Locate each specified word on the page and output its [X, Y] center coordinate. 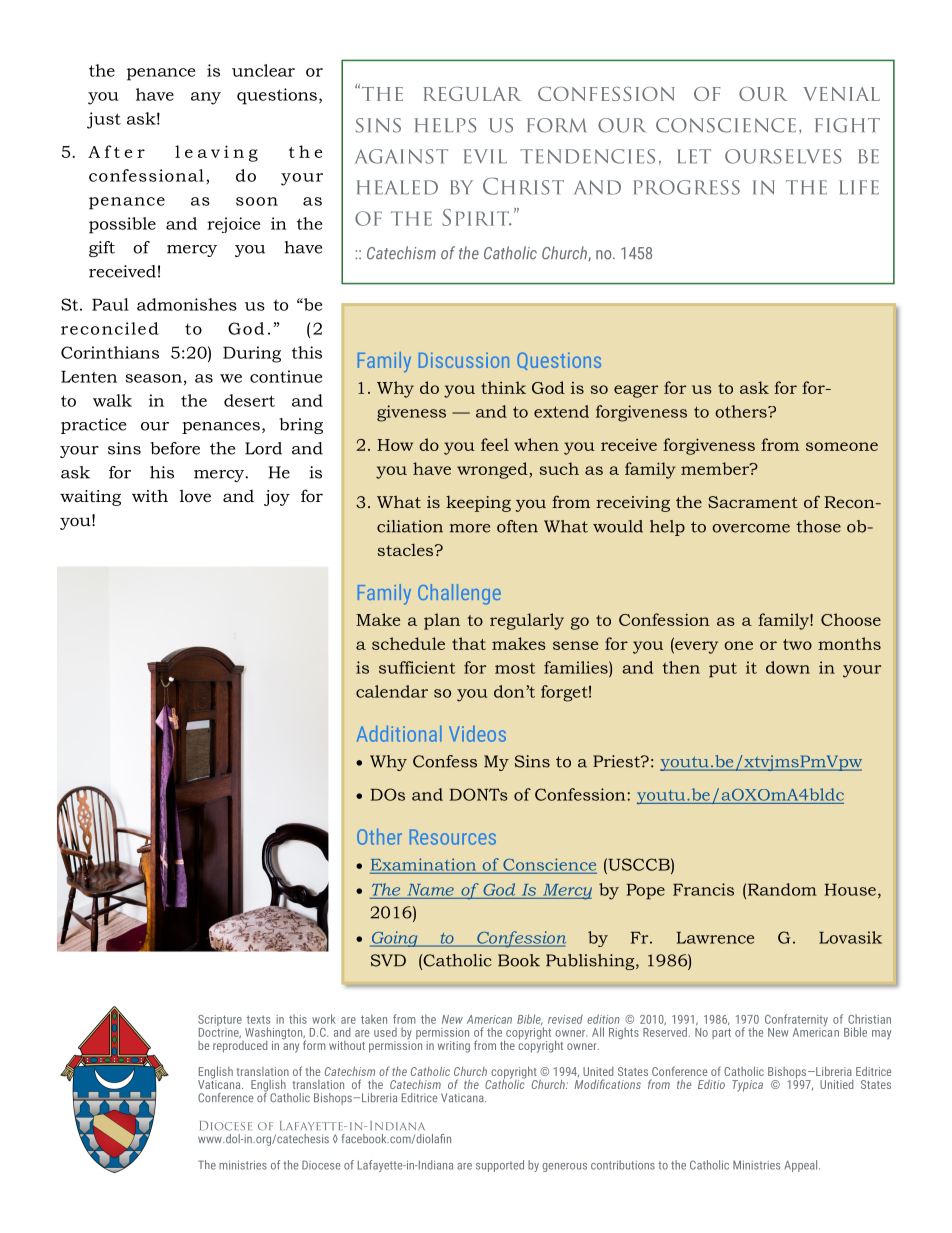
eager [636, 391]
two [797, 644]
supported [500, 1166]
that [469, 643]
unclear [263, 70]
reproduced [240, 1047]
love [195, 495]
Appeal [802, 1166]
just [104, 120]
